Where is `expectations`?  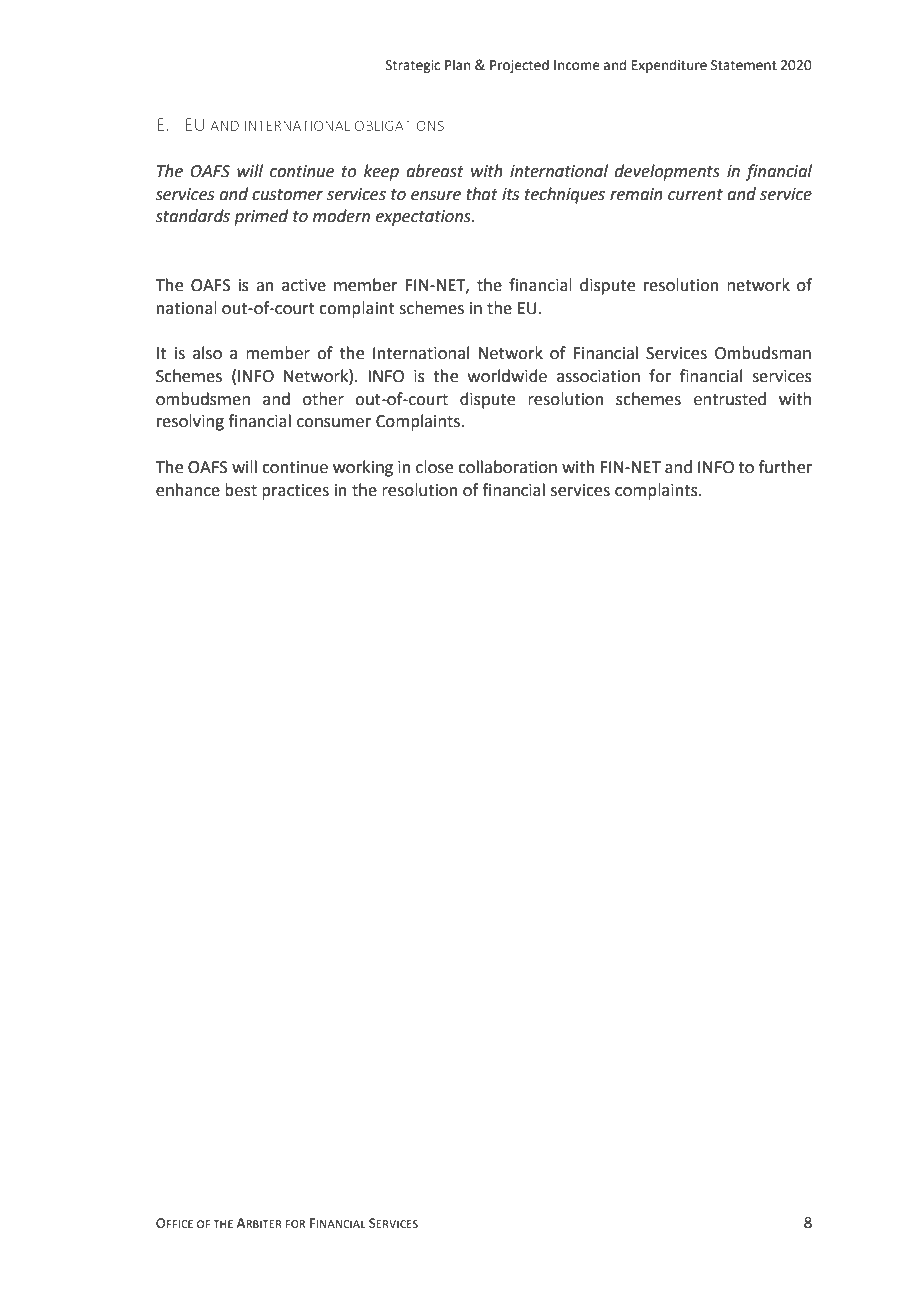 expectations is located at coordinates (424, 218).
